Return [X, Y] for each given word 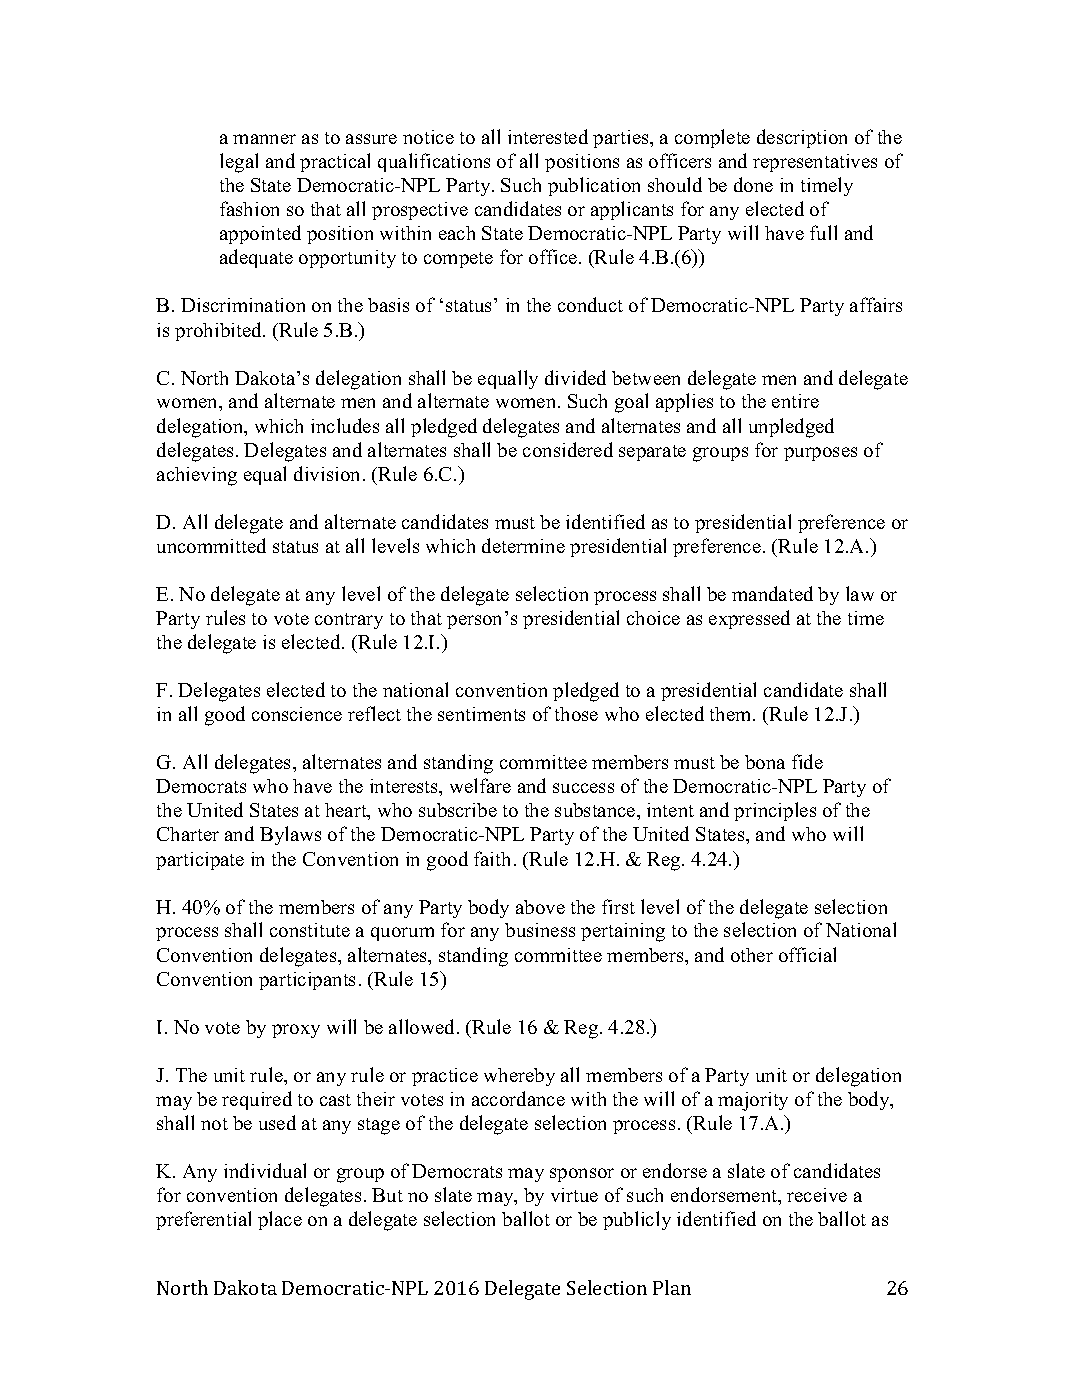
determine [523, 545]
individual [265, 1170]
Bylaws [290, 835]
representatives [815, 163]
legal [239, 163]
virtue [574, 1195]
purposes [820, 454]
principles [775, 811]
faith [492, 858]
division [326, 473]
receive [817, 1195]
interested [548, 136]
